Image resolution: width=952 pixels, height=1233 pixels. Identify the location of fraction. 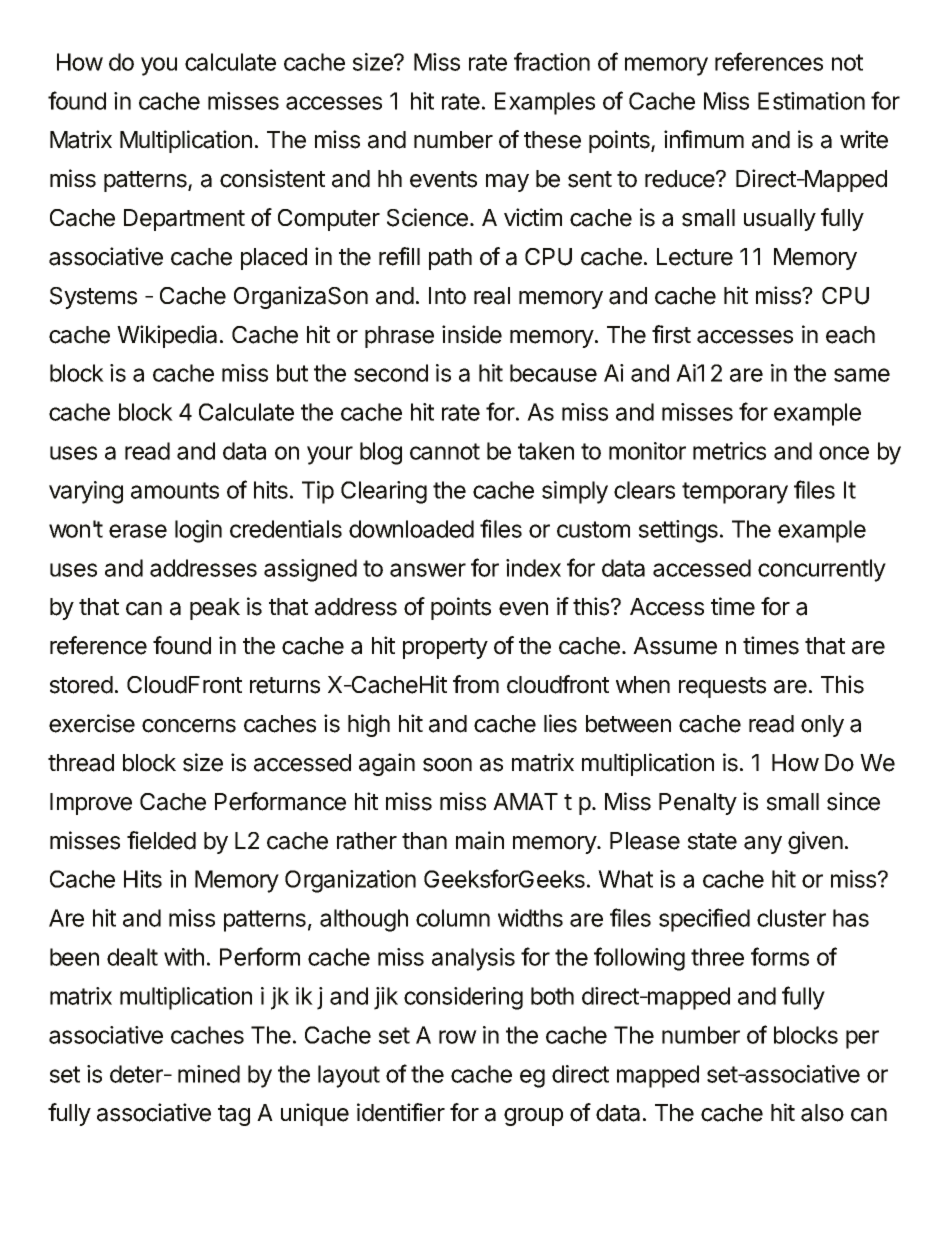
(552, 61).
